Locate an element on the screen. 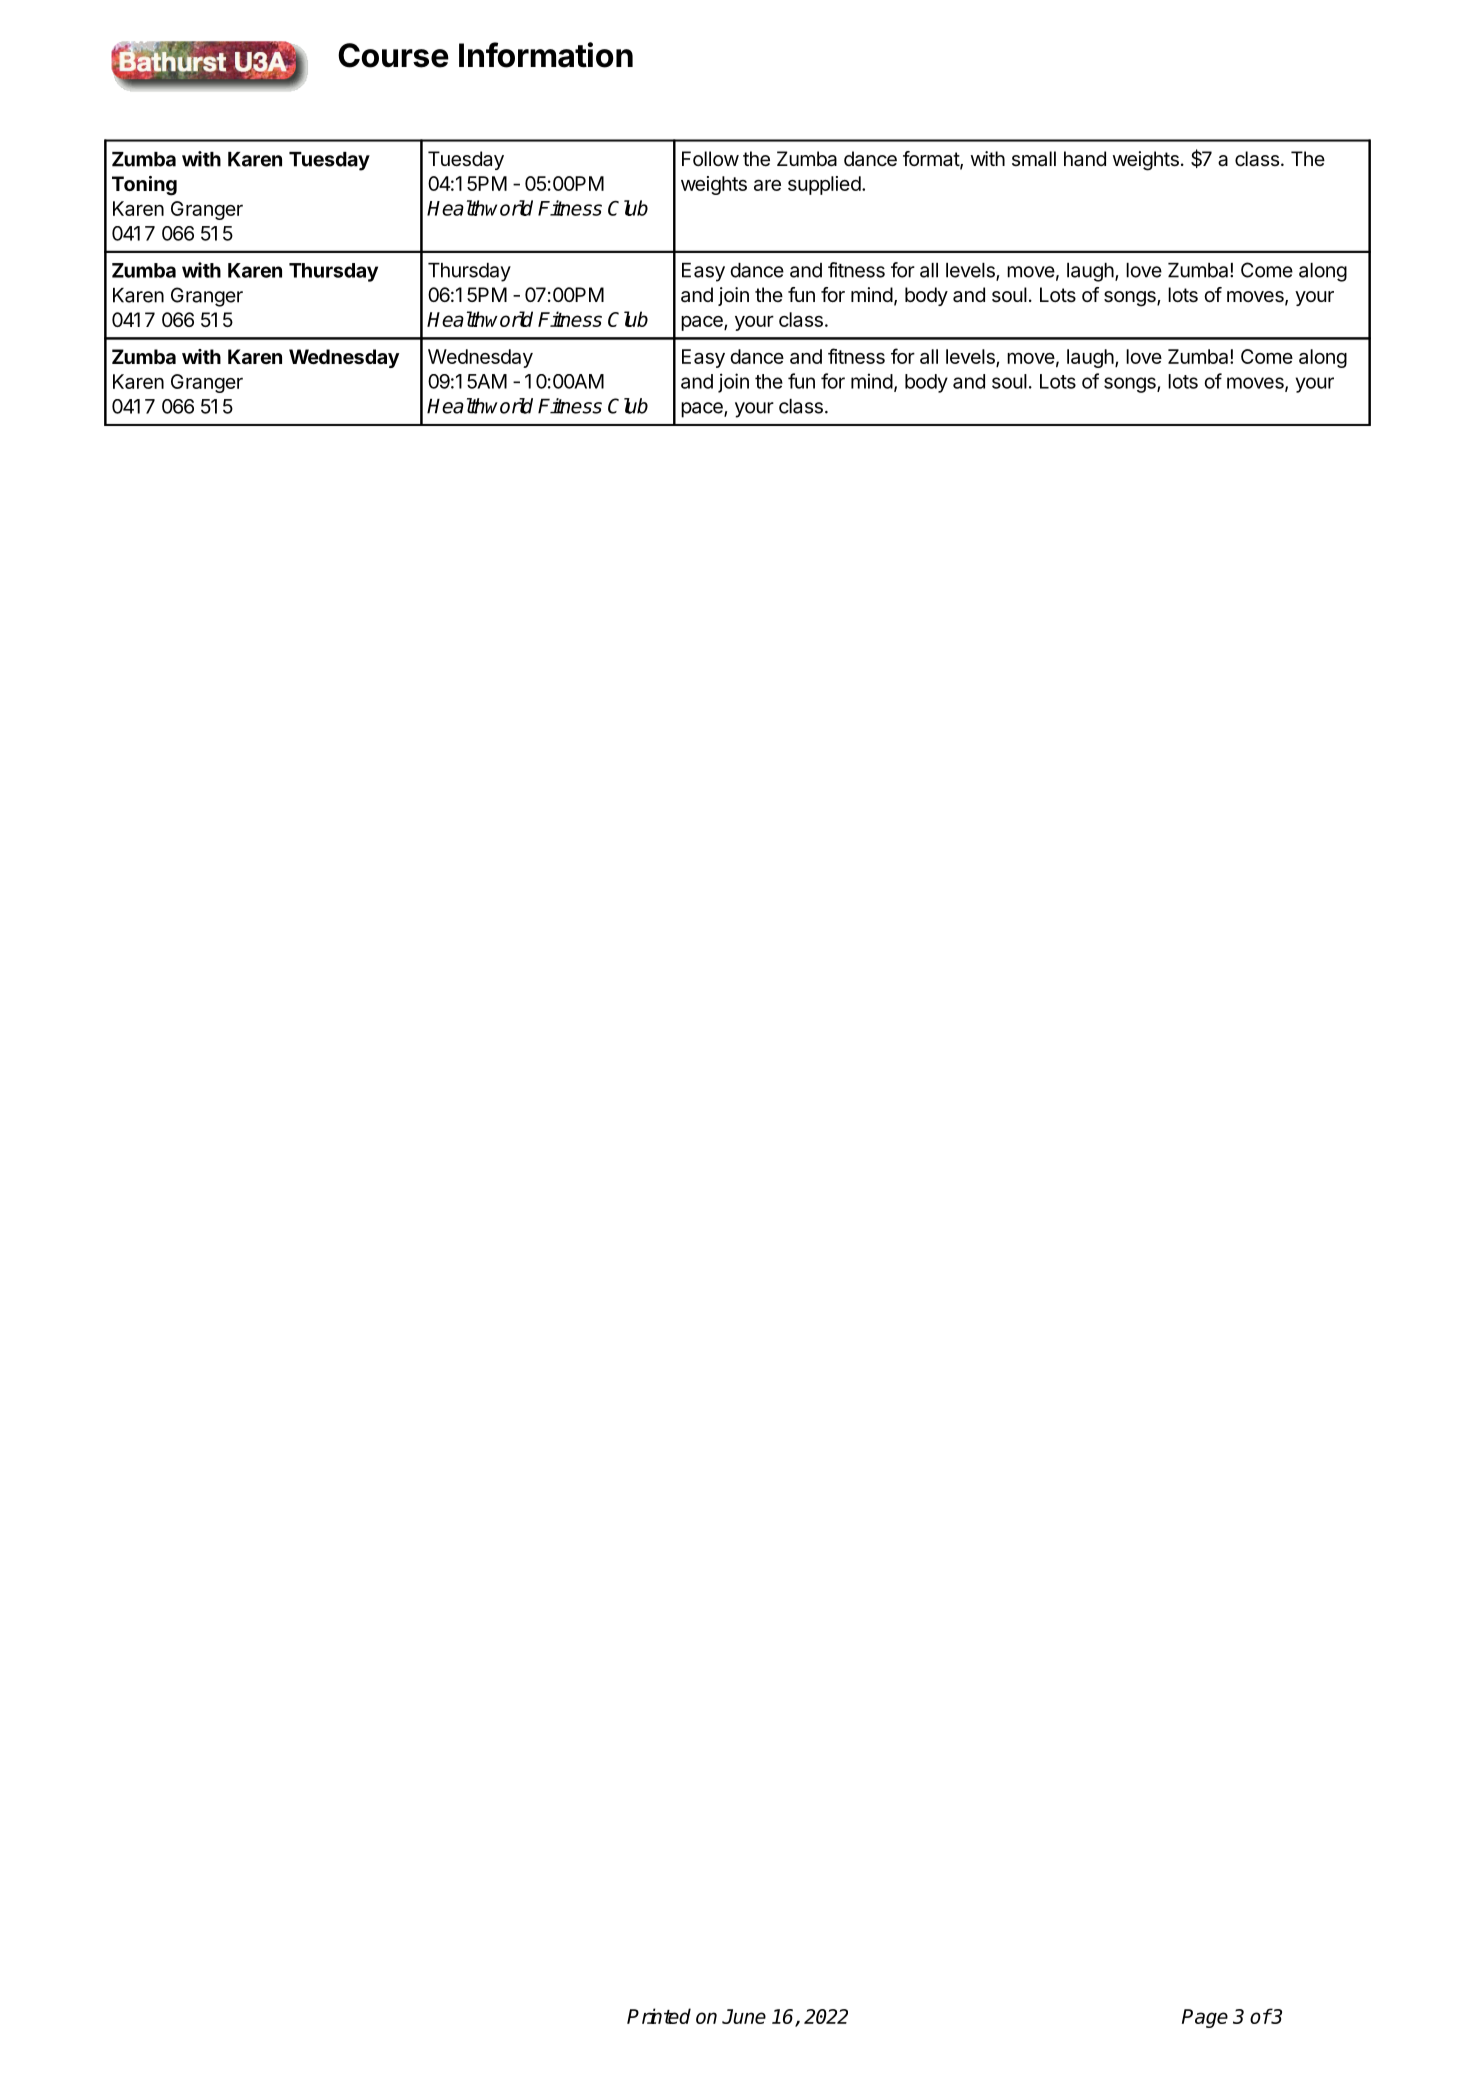  supplied is located at coordinates (824, 185).
